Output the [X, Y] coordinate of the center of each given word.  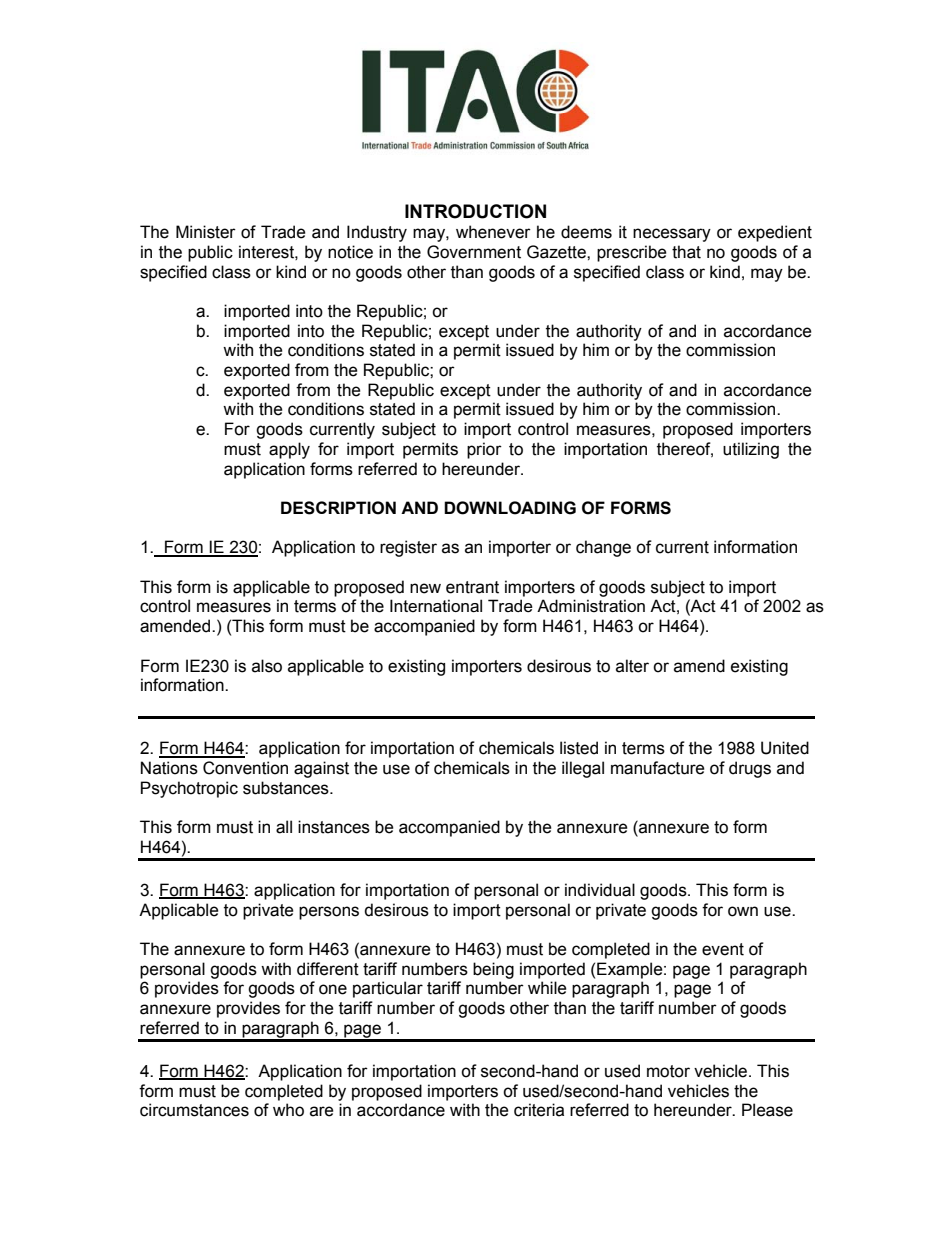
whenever [493, 232]
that [686, 252]
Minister [206, 232]
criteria [539, 1110]
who [288, 1110]
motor [668, 1071]
